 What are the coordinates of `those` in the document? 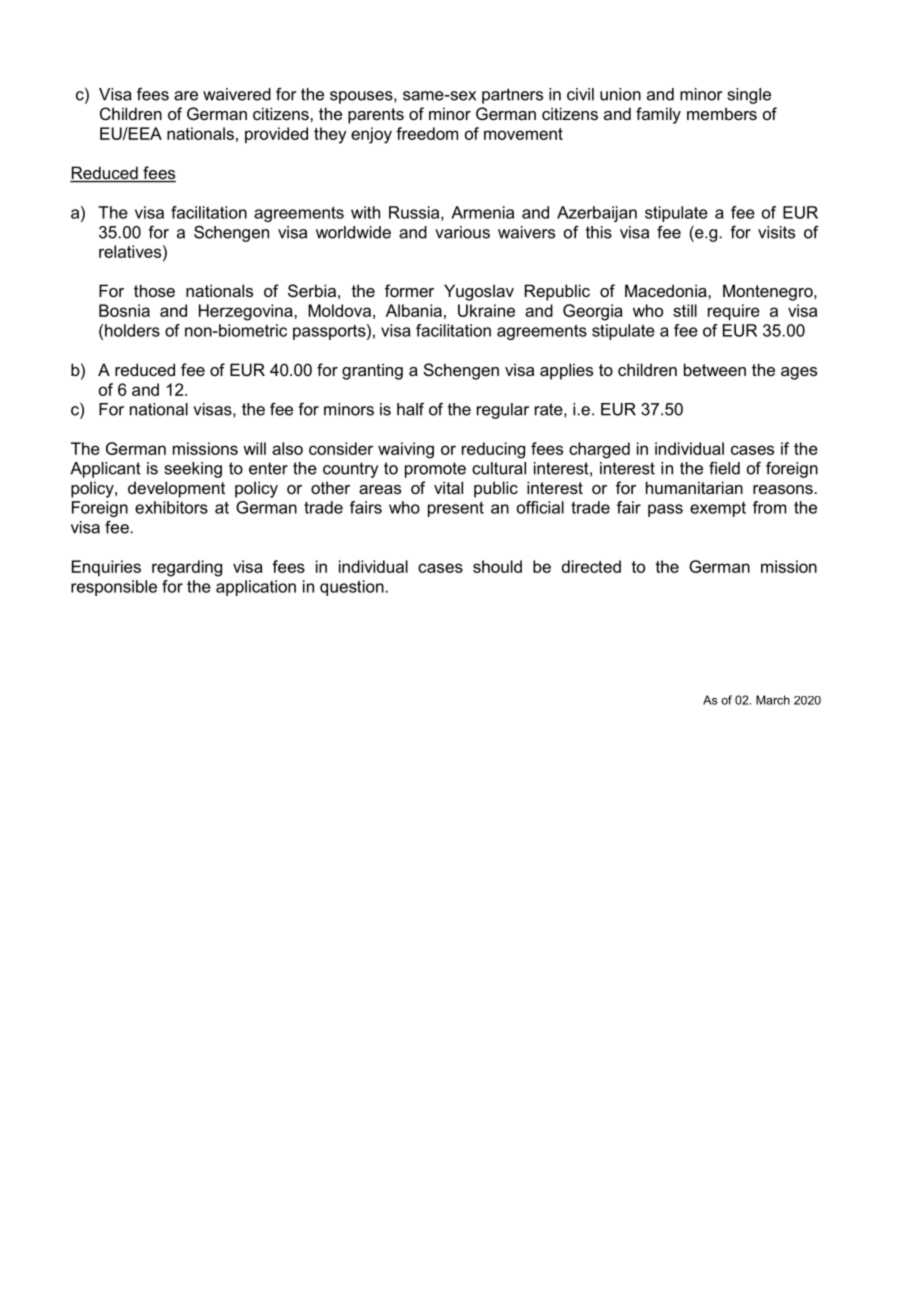 It's located at (154, 290).
